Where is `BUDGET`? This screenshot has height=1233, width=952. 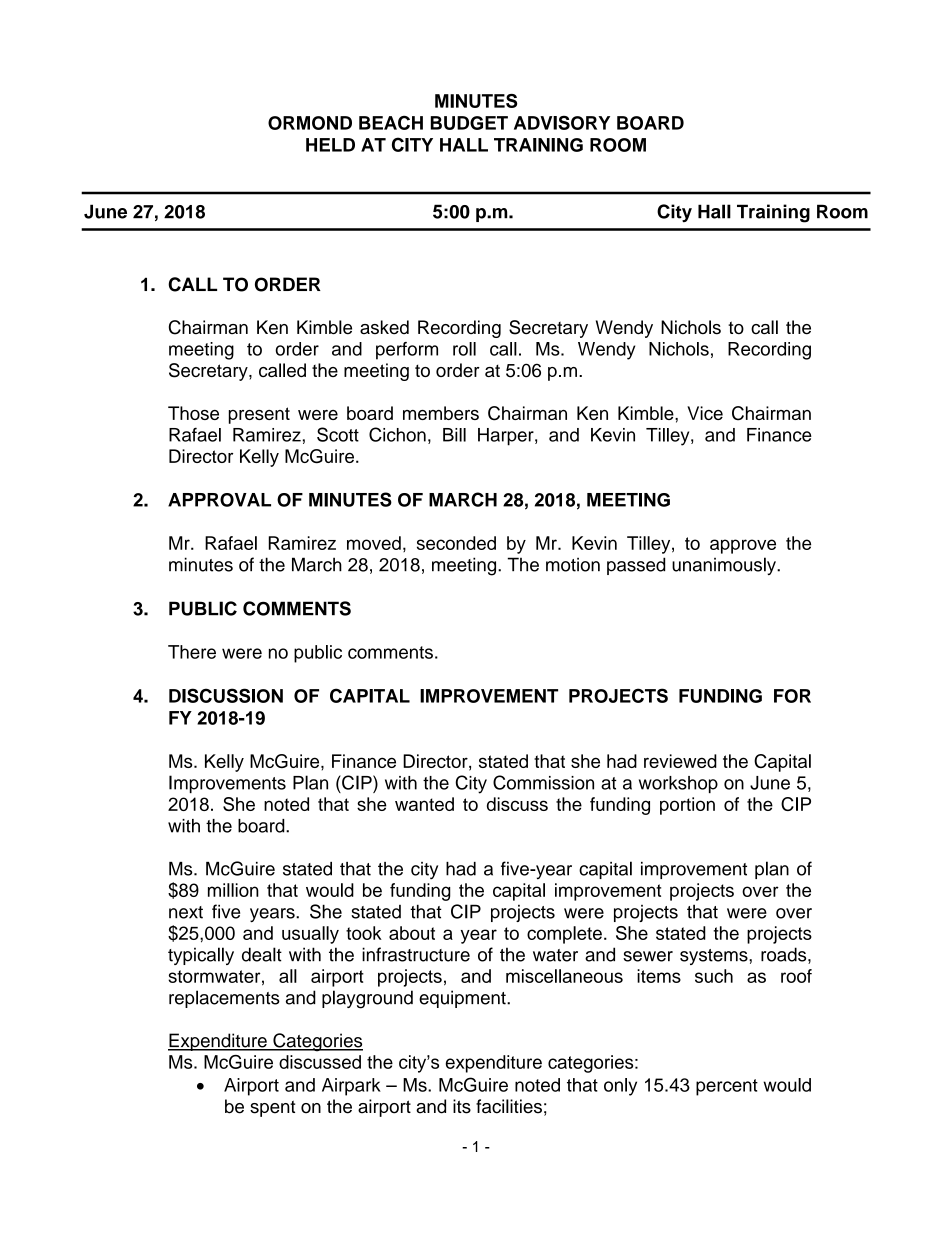 BUDGET is located at coordinates (469, 123).
